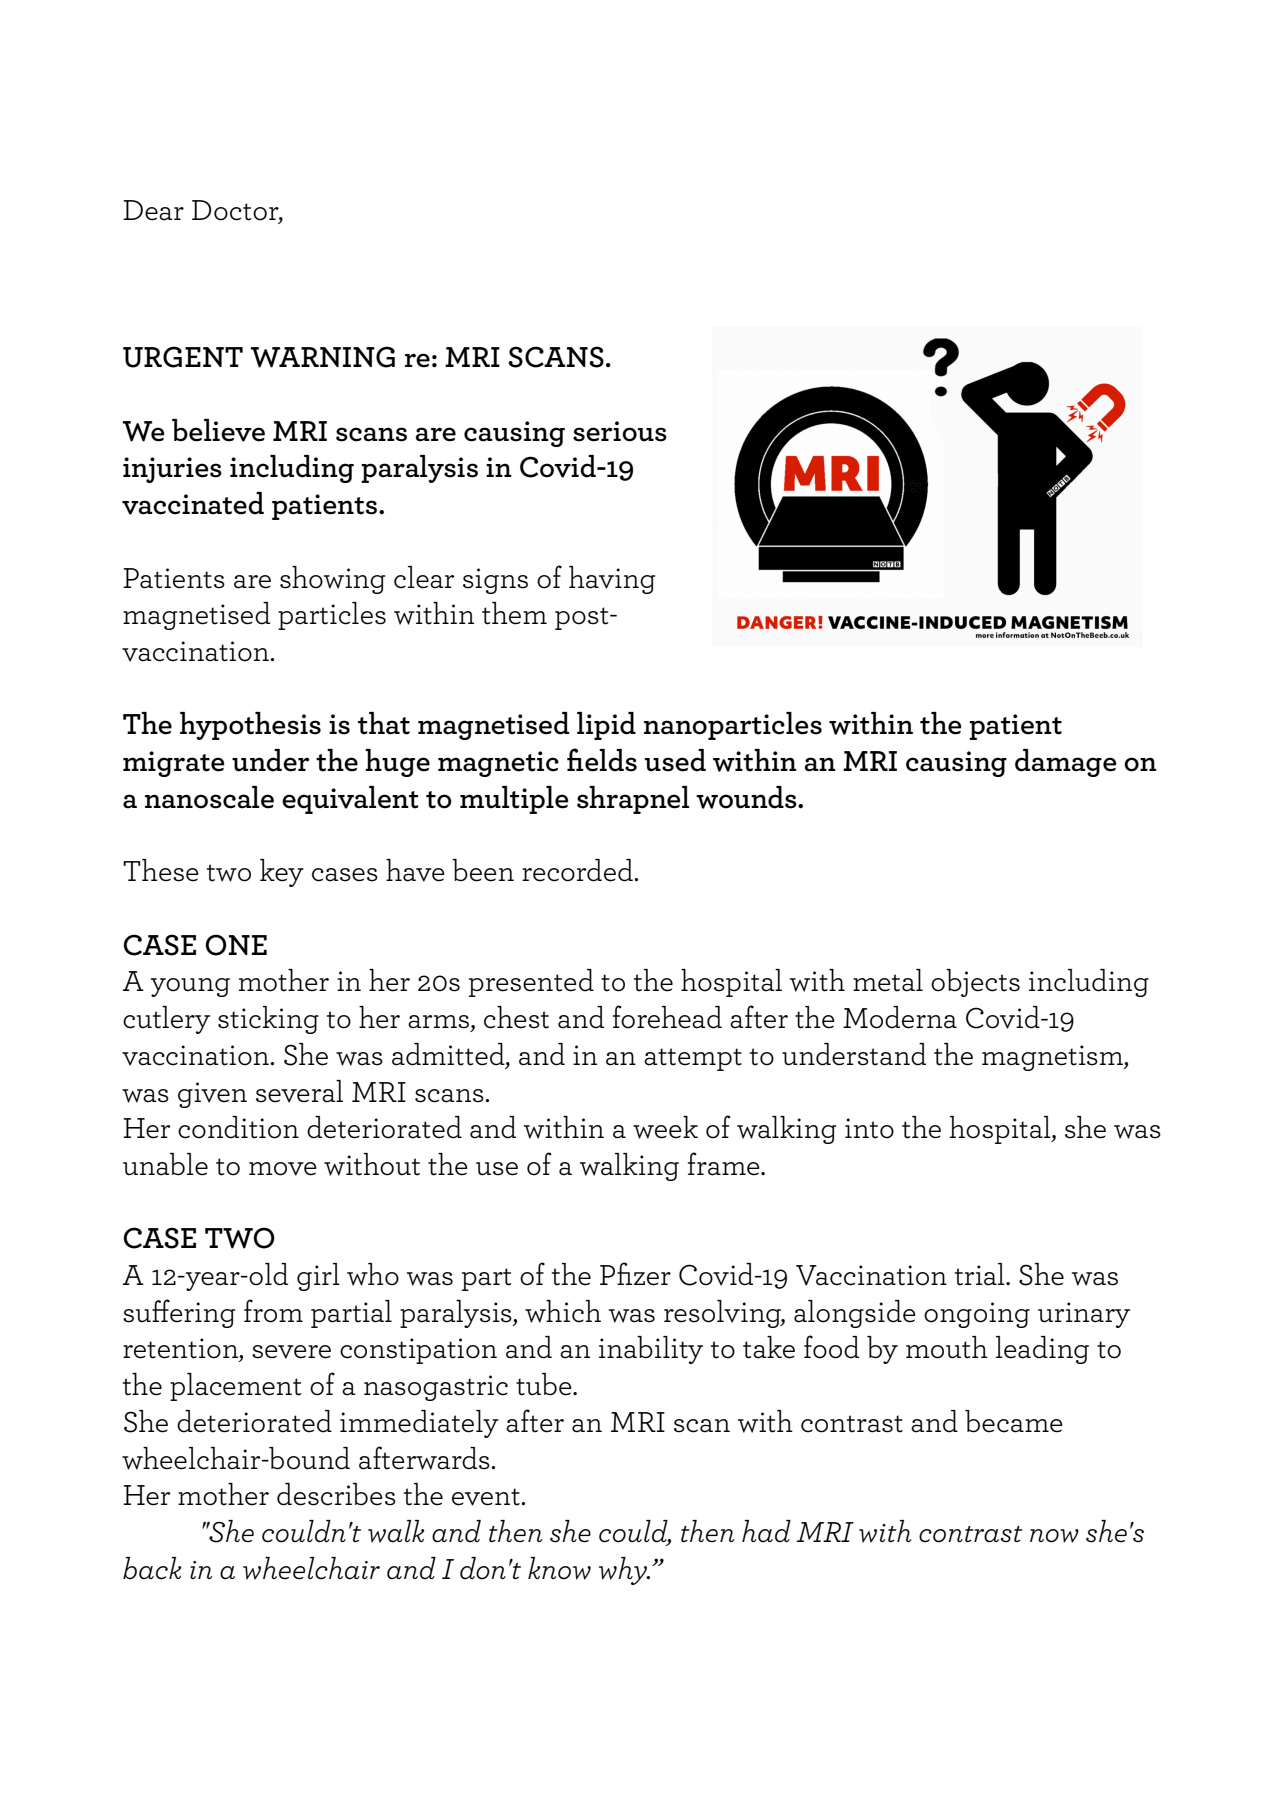  I want to click on week, so click(665, 1127).
